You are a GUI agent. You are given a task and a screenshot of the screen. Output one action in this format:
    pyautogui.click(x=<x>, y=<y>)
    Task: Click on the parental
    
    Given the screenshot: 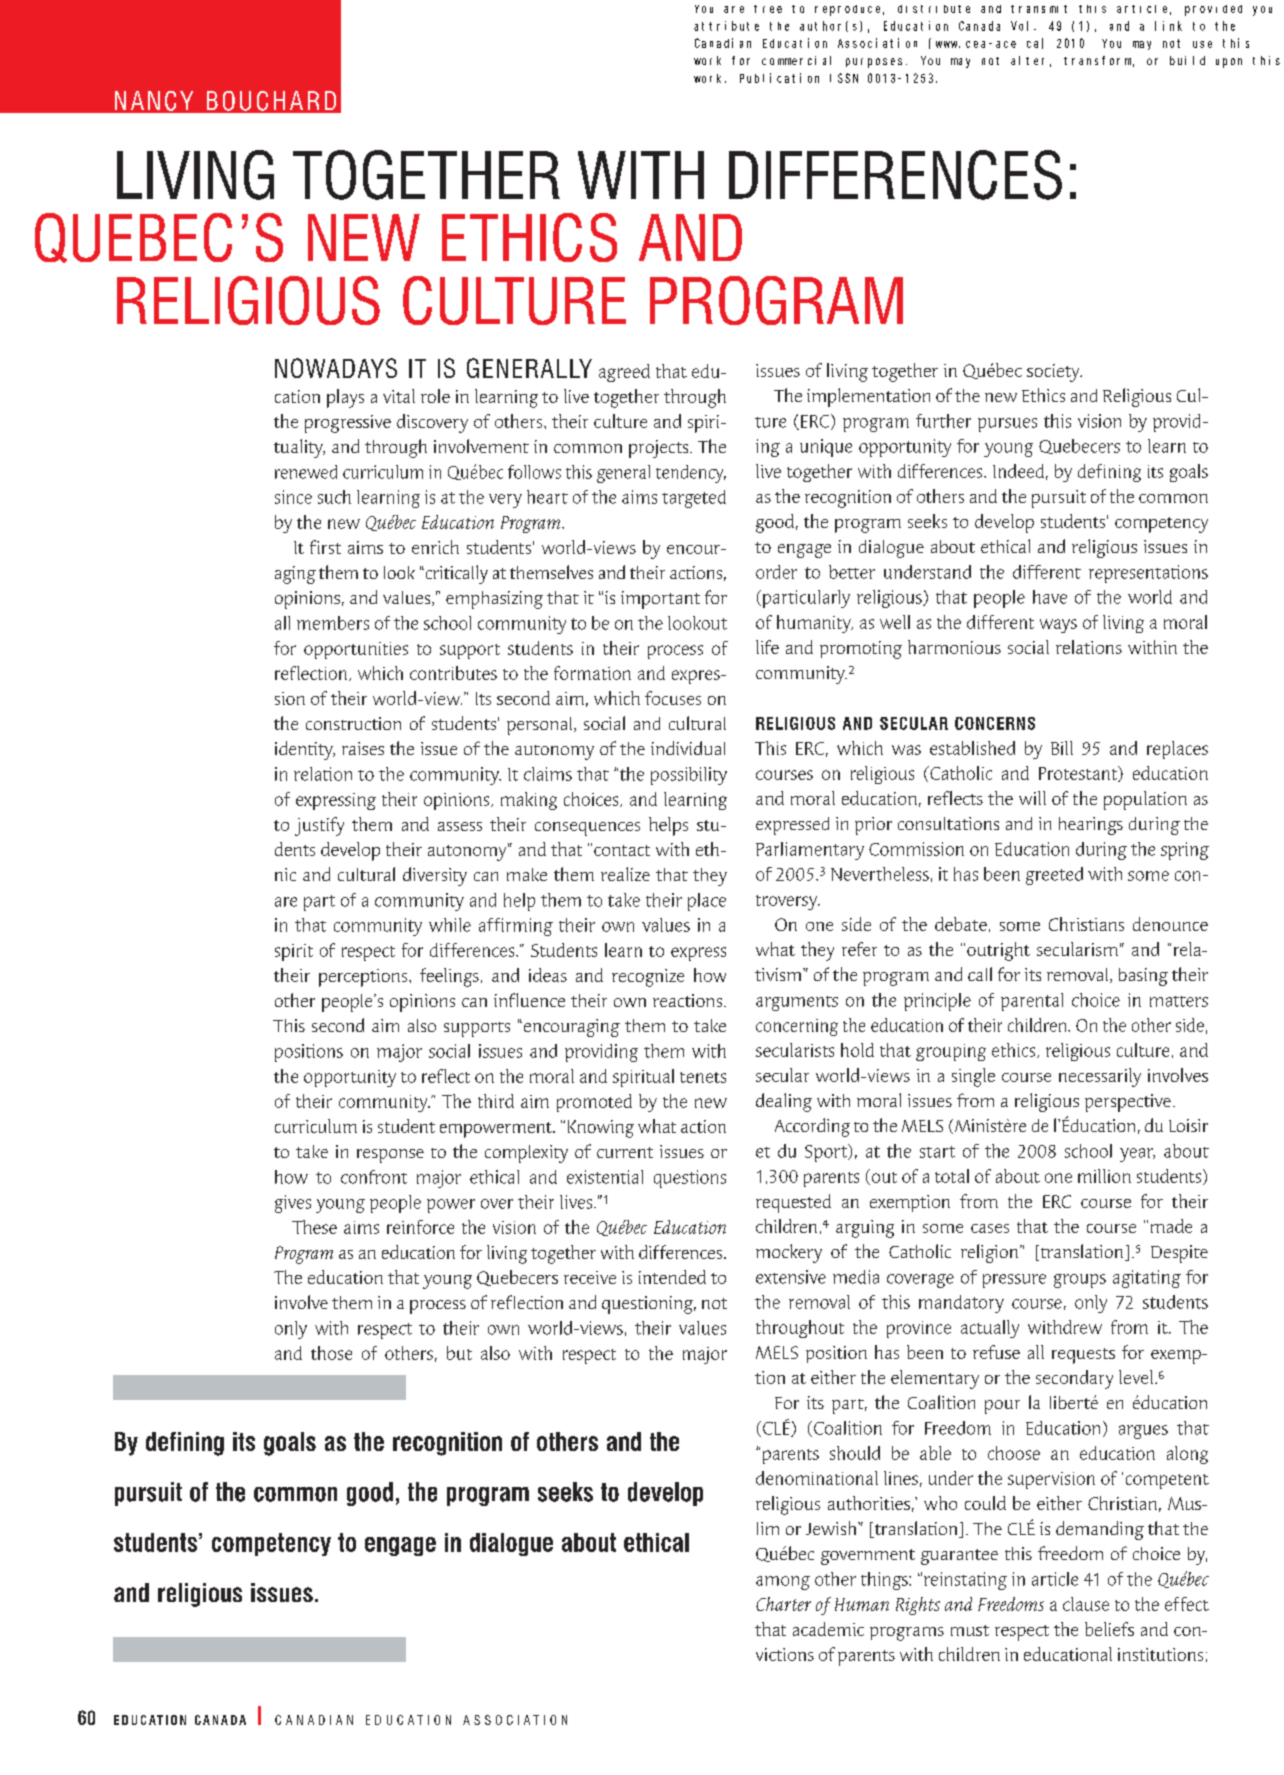 What is the action you would take?
    pyautogui.click(x=1032, y=1002)
